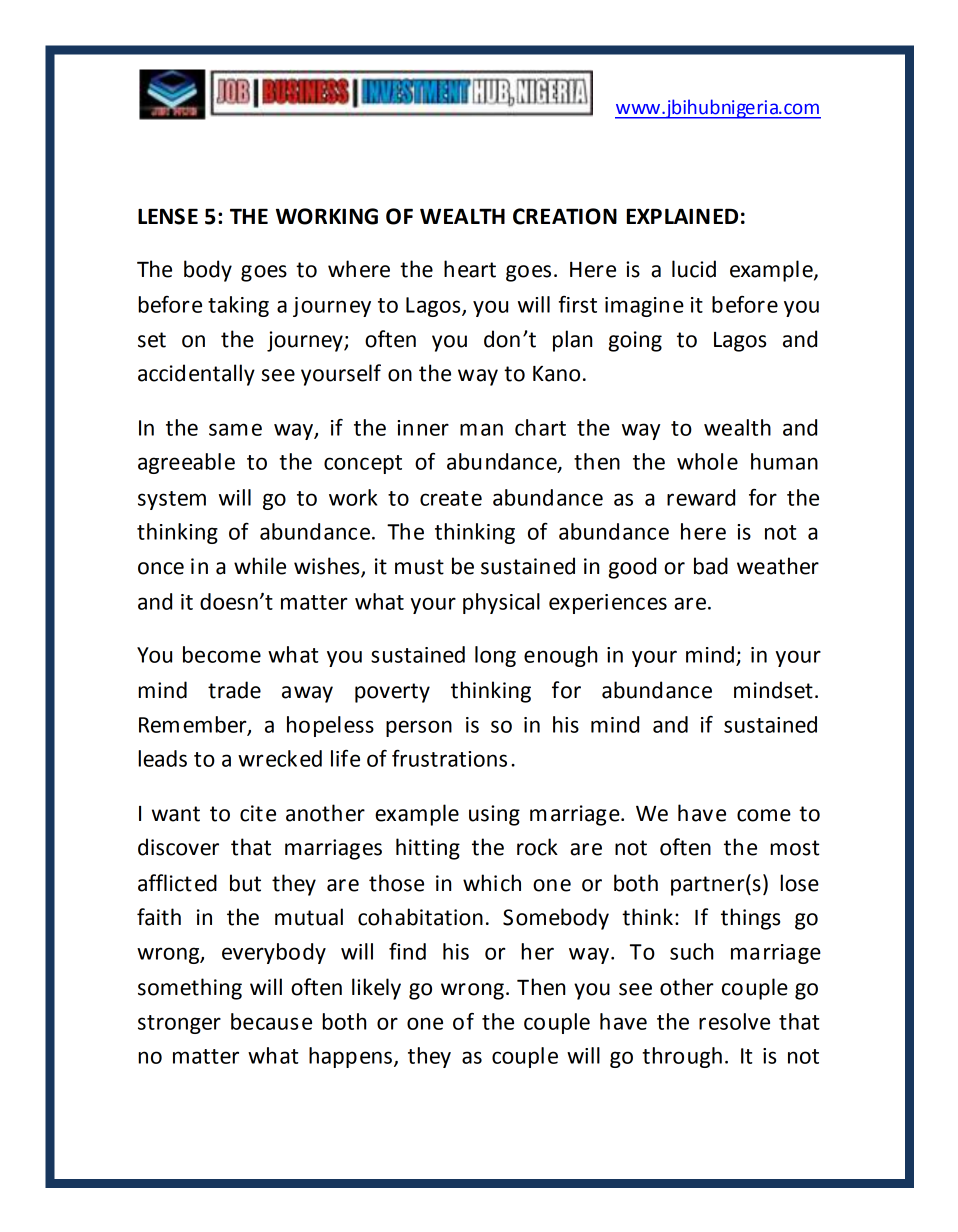 This screenshot has width=958, height=1232. I want to click on trade, so click(234, 690).
